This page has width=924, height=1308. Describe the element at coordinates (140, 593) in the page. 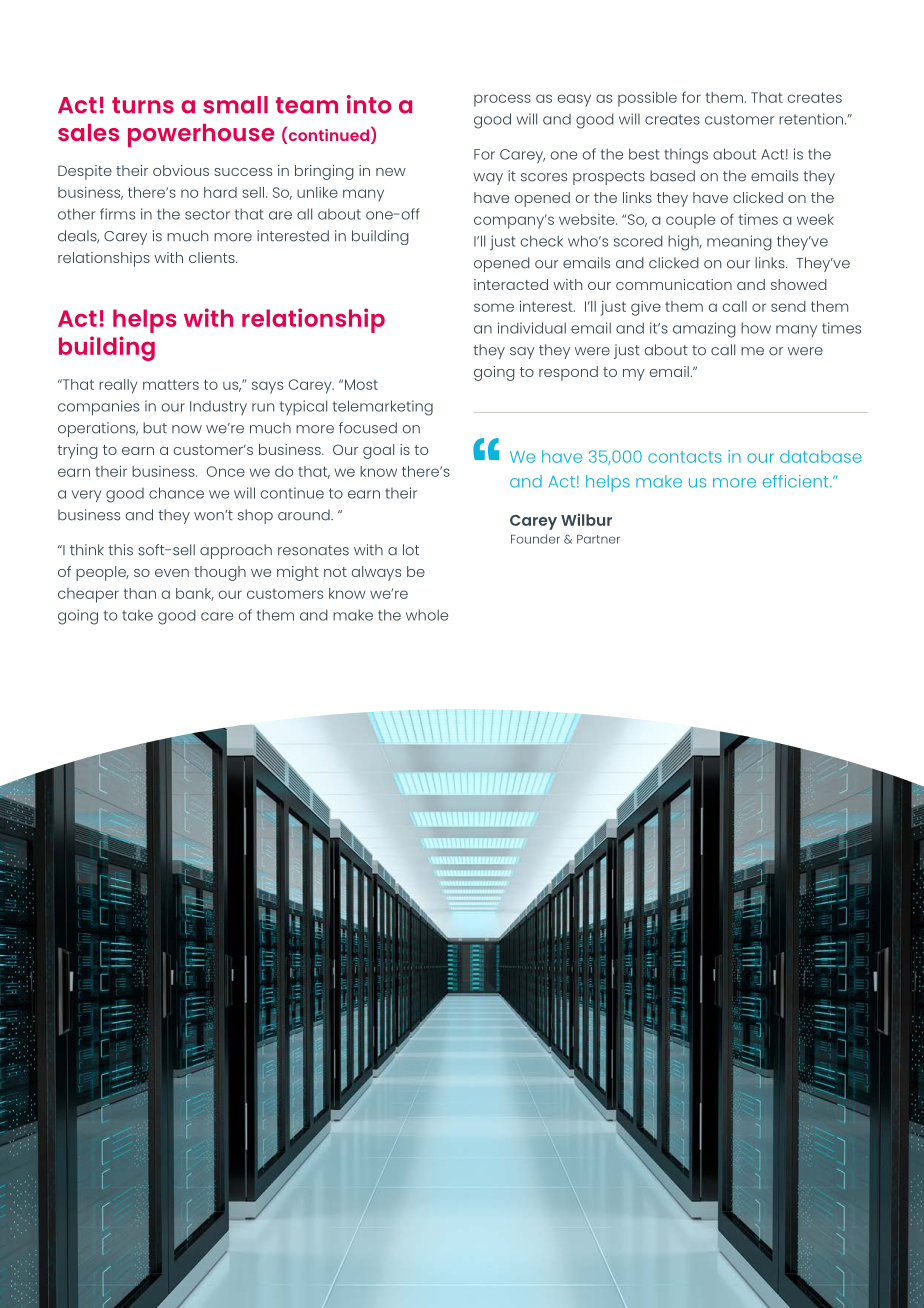

I see `than` at that location.
